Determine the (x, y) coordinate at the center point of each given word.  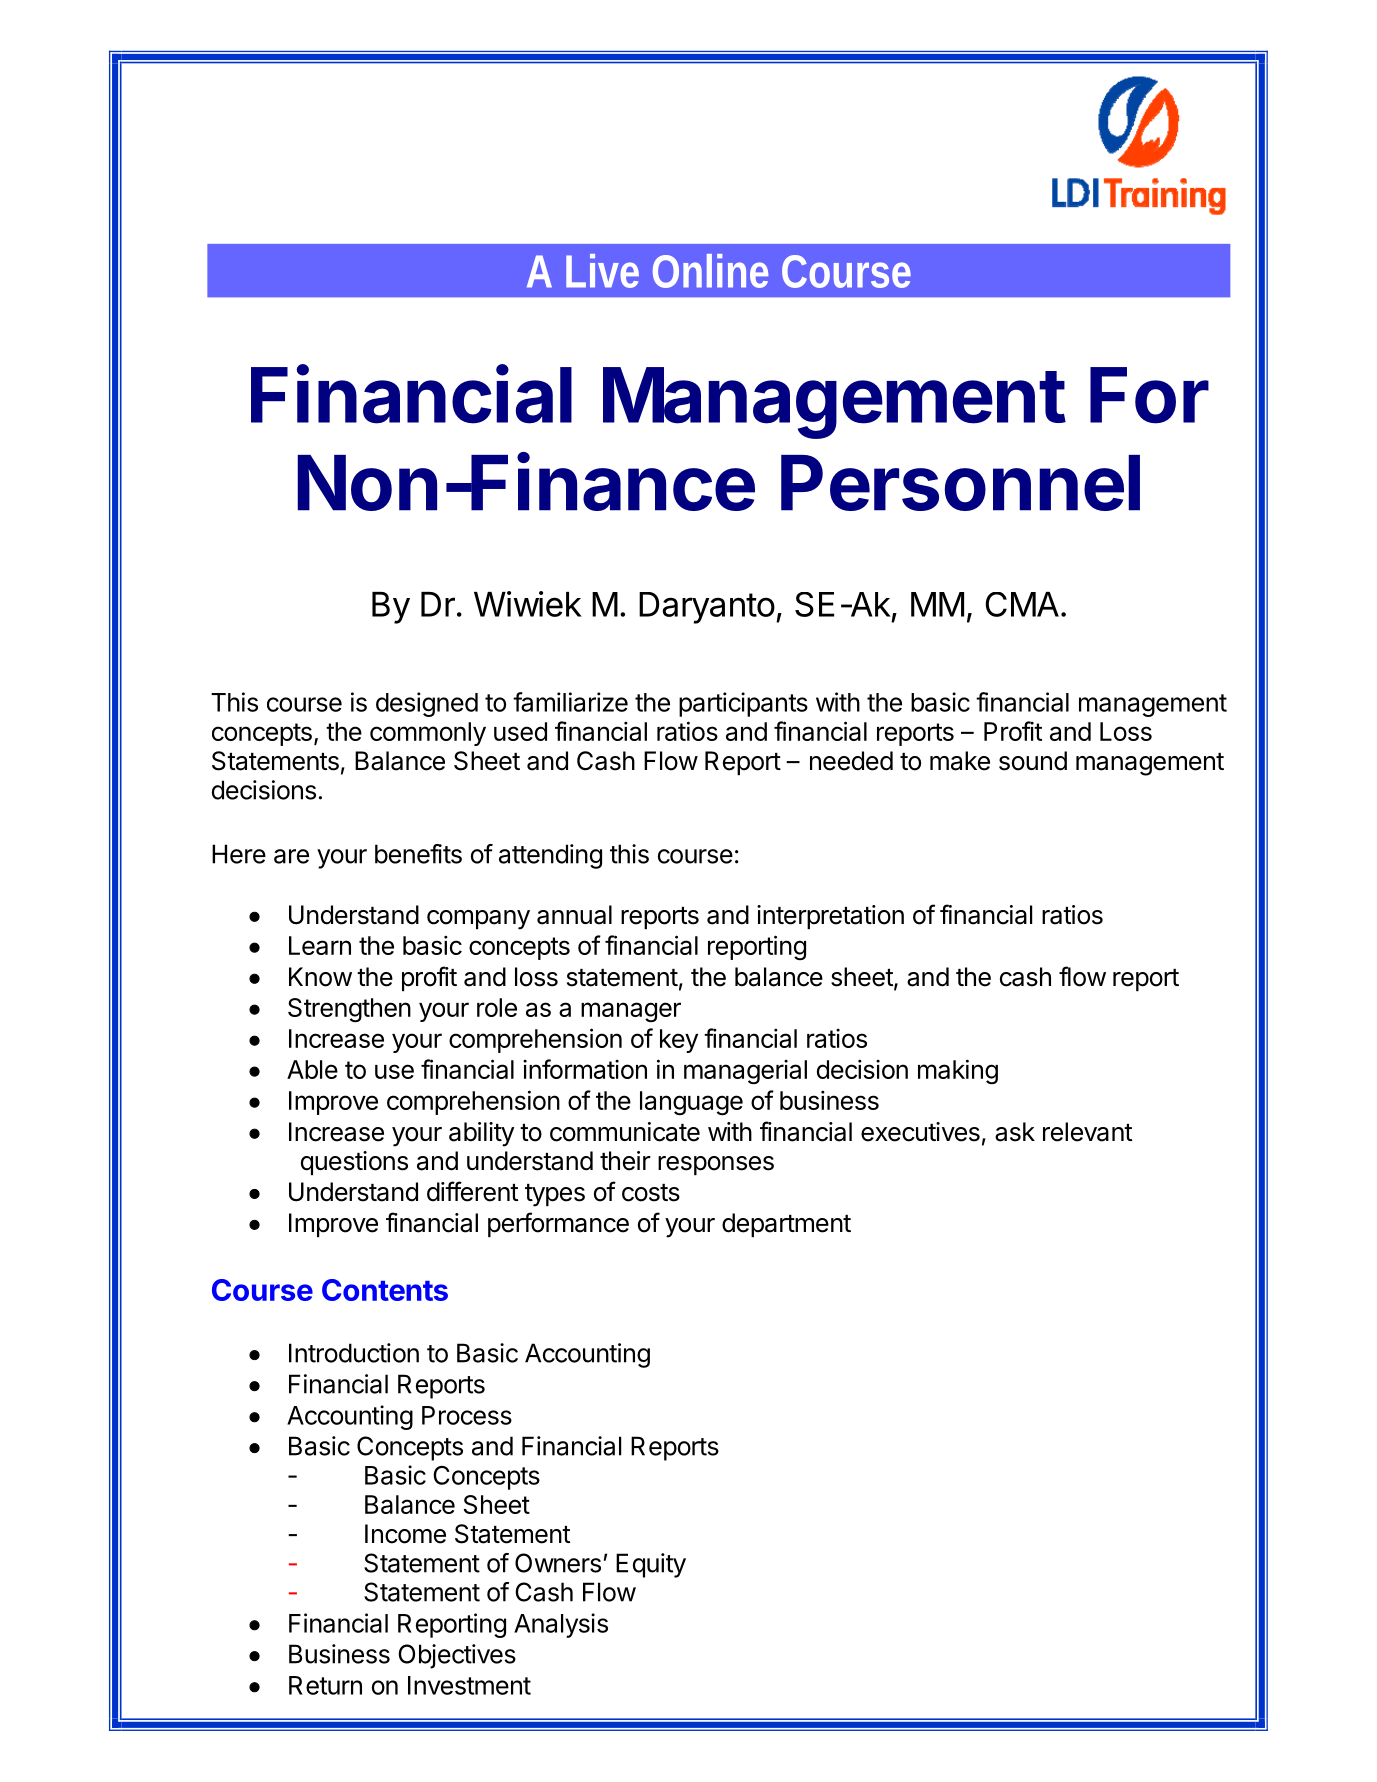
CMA (1022, 604)
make (960, 761)
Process (467, 1415)
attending (550, 856)
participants (743, 704)
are (291, 856)
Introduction (354, 1353)
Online (710, 271)
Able (312, 1069)
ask (1015, 1132)
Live (602, 271)
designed (427, 704)
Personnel (960, 483)
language (691, 1103)
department (786, 1225)
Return (325, 1685)
